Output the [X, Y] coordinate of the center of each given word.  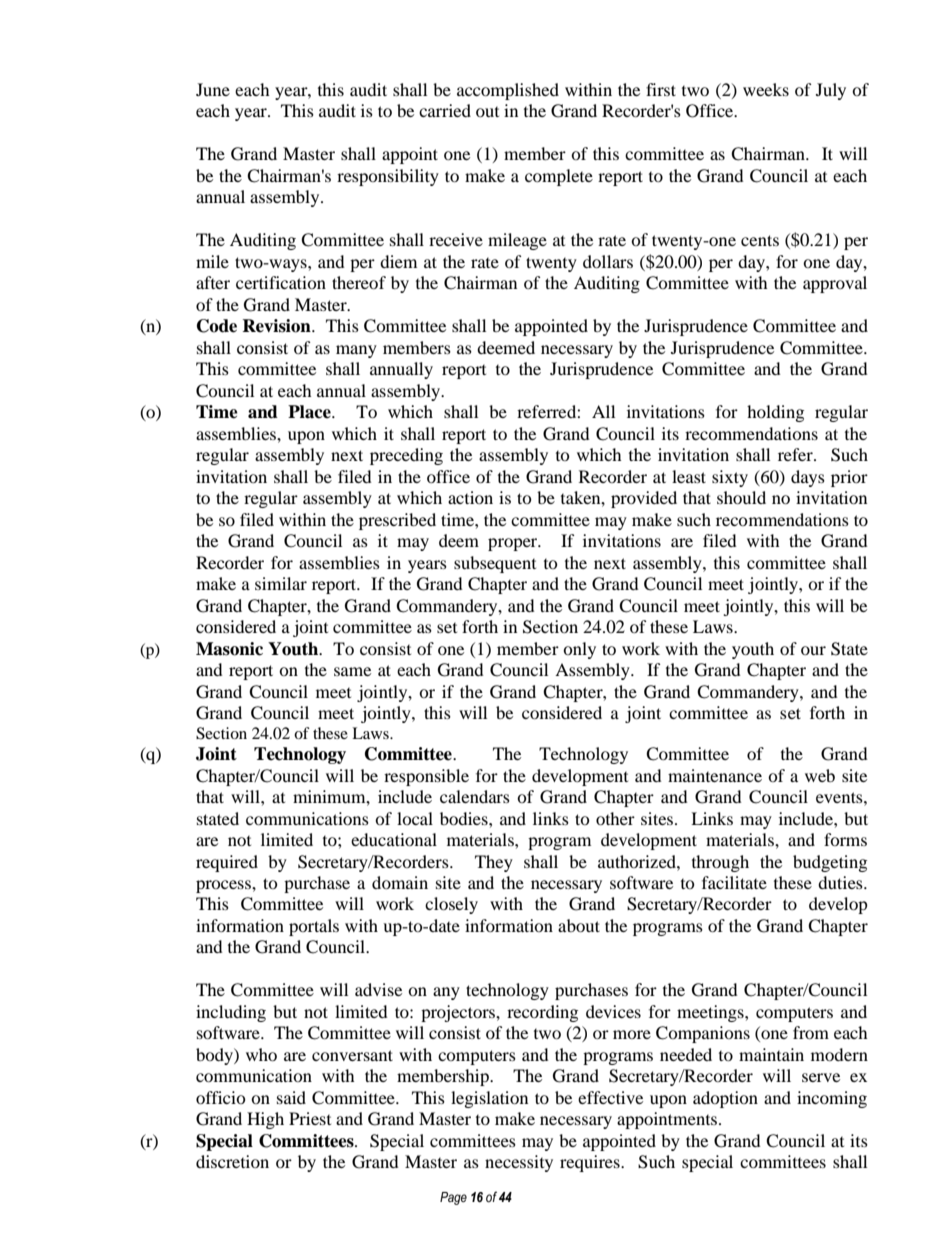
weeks [766, 89]
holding [775, 413]
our [813, 650]
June [213, 89]
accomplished [508, 91]
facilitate [734, 882]
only [579, 650]
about [579, 925]
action [470, 497]
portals [314, 927]
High [265, 1120]
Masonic [229, 649]
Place [310, 412]
